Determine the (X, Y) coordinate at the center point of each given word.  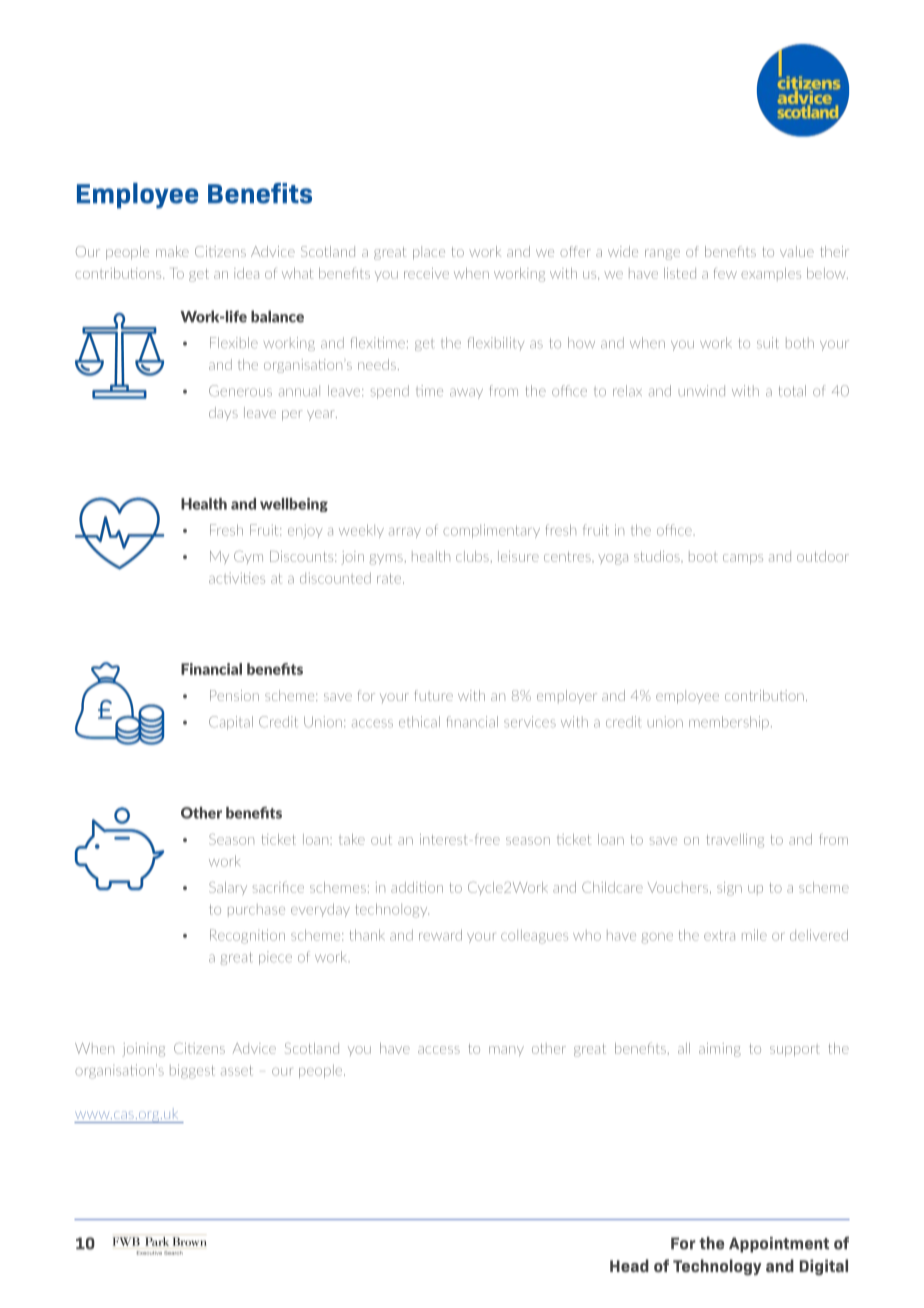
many (506, 1051)
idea (246, 273)
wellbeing (294, 505)
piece (275, 958)
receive (426, 273)
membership (729, 723)
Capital (231, 723)
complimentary (491, 531)
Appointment (779, 1245)
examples (771, 274)
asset (237, 1070)
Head (629, 1265)
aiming (720, 1050)
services (530, 722)
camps (743, 559)
